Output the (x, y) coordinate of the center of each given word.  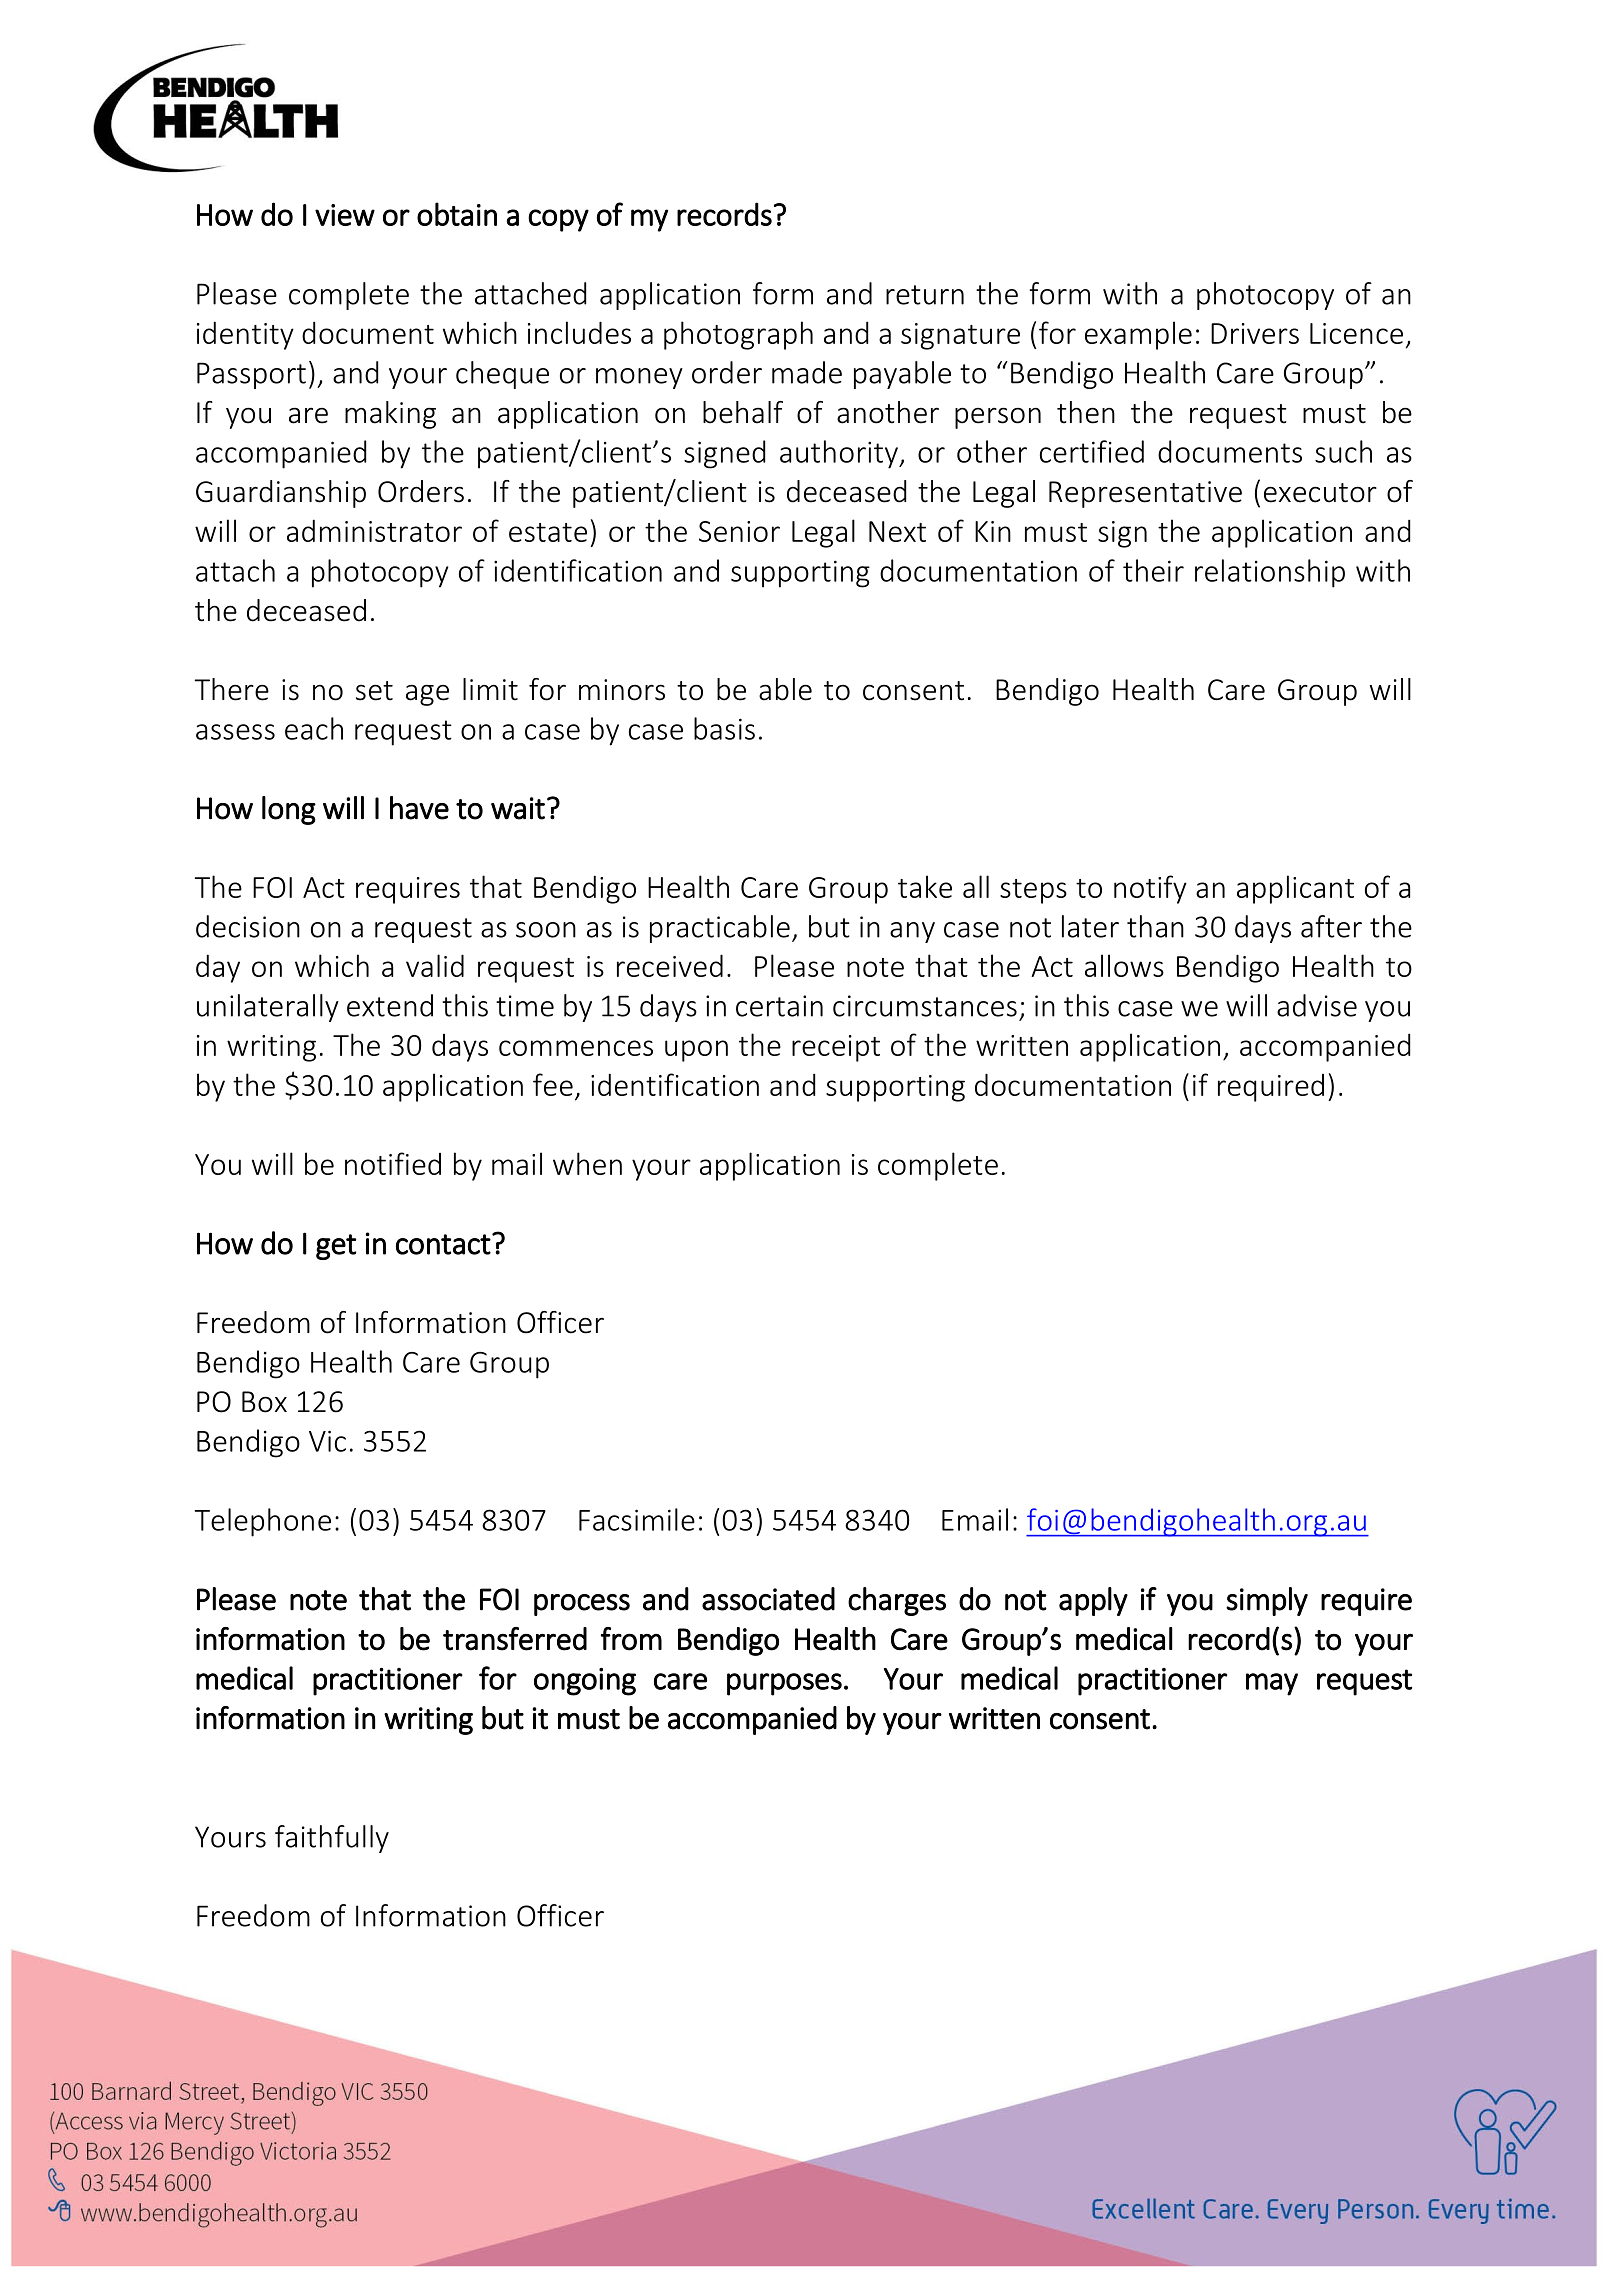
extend (390, 1005)
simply (1267, 1601)
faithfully (332, 1839)
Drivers (1255, 333)
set (374, 691)
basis (724, 728)
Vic (327, 1441)
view (345, 215)
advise (1317, 1005)
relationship (1270, 573)
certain (779, 1006)
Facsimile (637, 1519)
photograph (738, 335)
